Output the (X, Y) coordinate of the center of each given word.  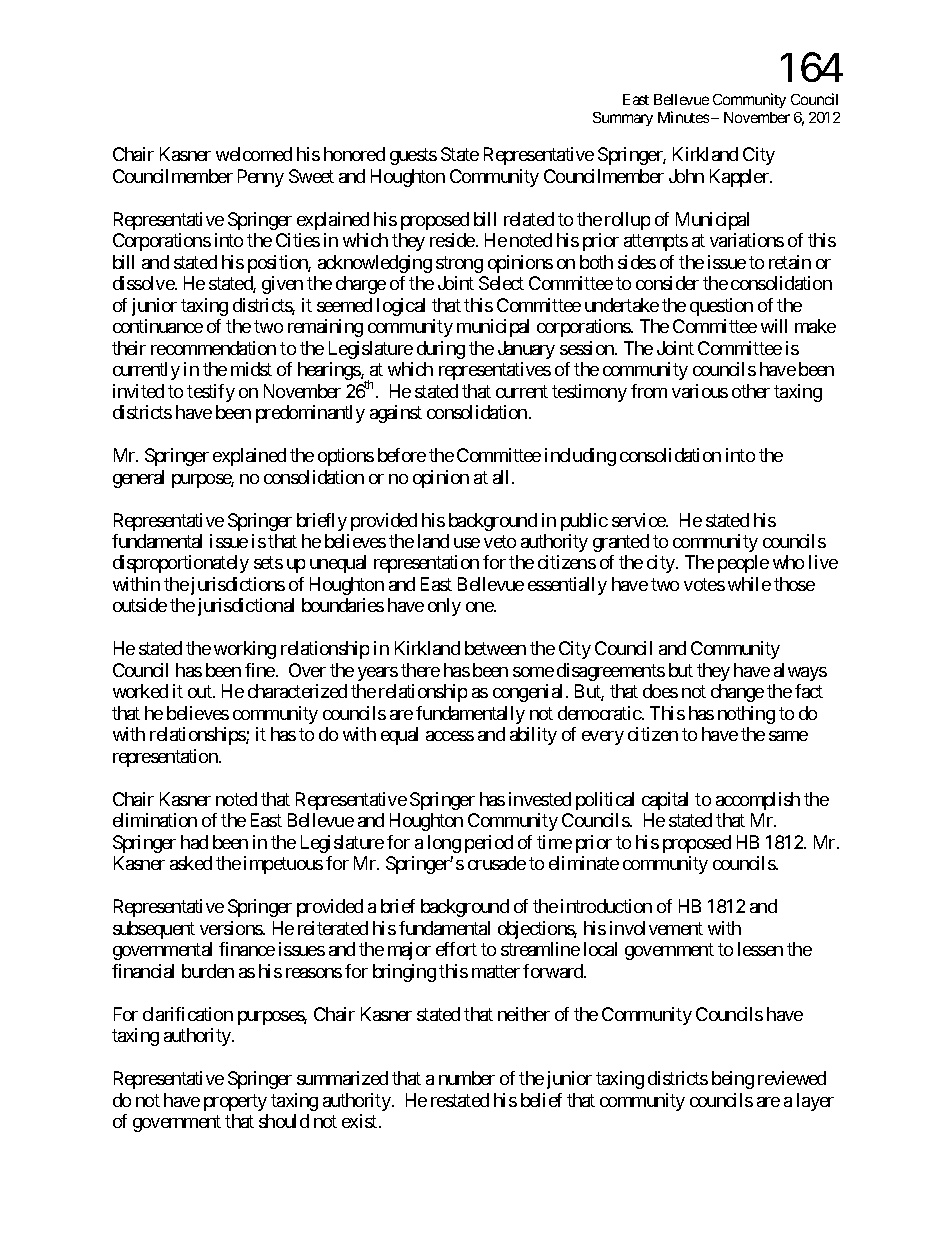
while (749, 584)
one (480, 607)
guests (413, 157)
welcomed (254, 154)
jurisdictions (236, 586)
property (235, 1102)
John (686, 176)
